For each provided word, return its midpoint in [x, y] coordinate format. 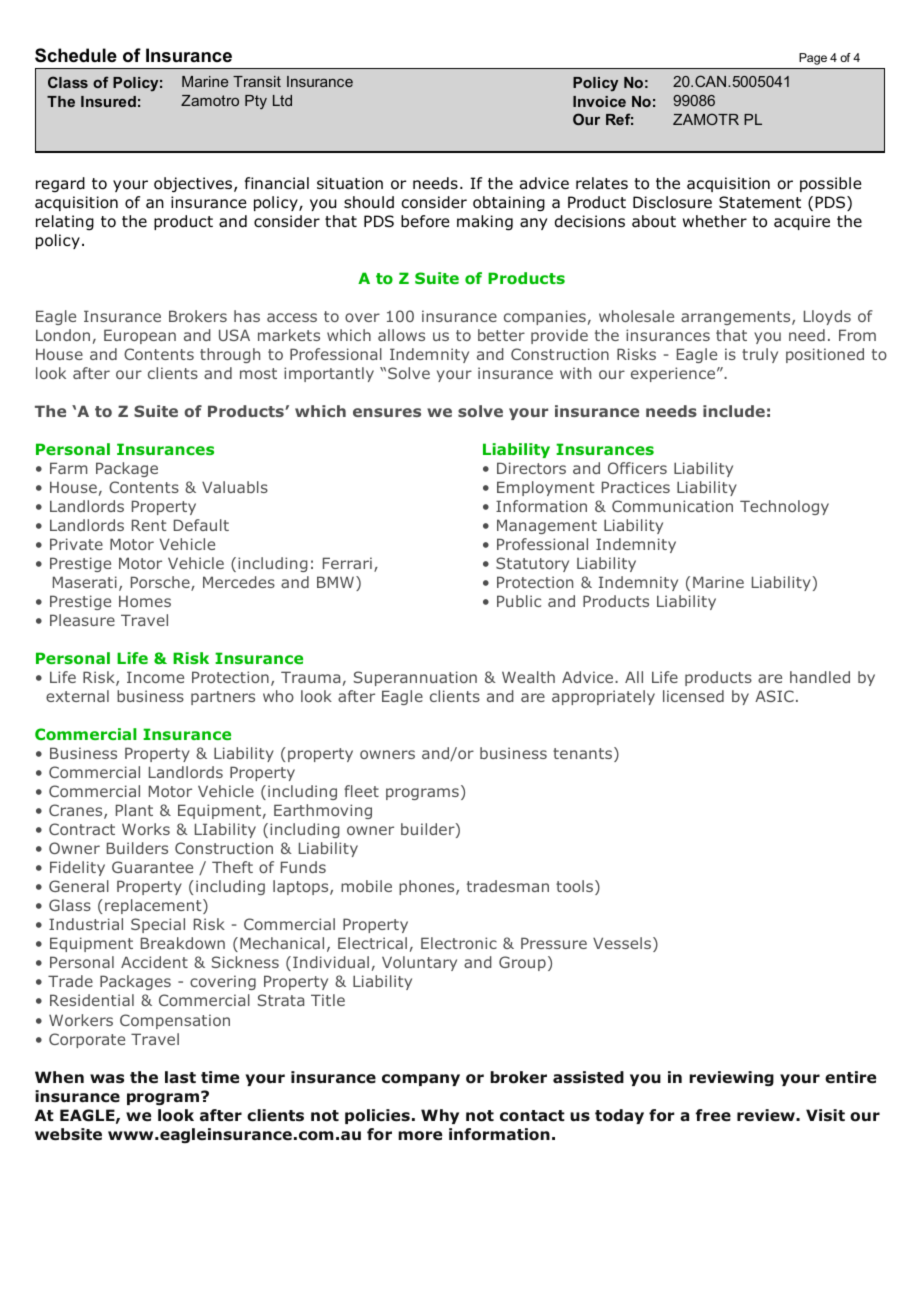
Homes [145, 601]
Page [813, 59]
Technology [784, 507]
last [180, 1077]
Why [440, 1116]
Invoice [599, 101]
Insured [108, 101]
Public [519, 601]
